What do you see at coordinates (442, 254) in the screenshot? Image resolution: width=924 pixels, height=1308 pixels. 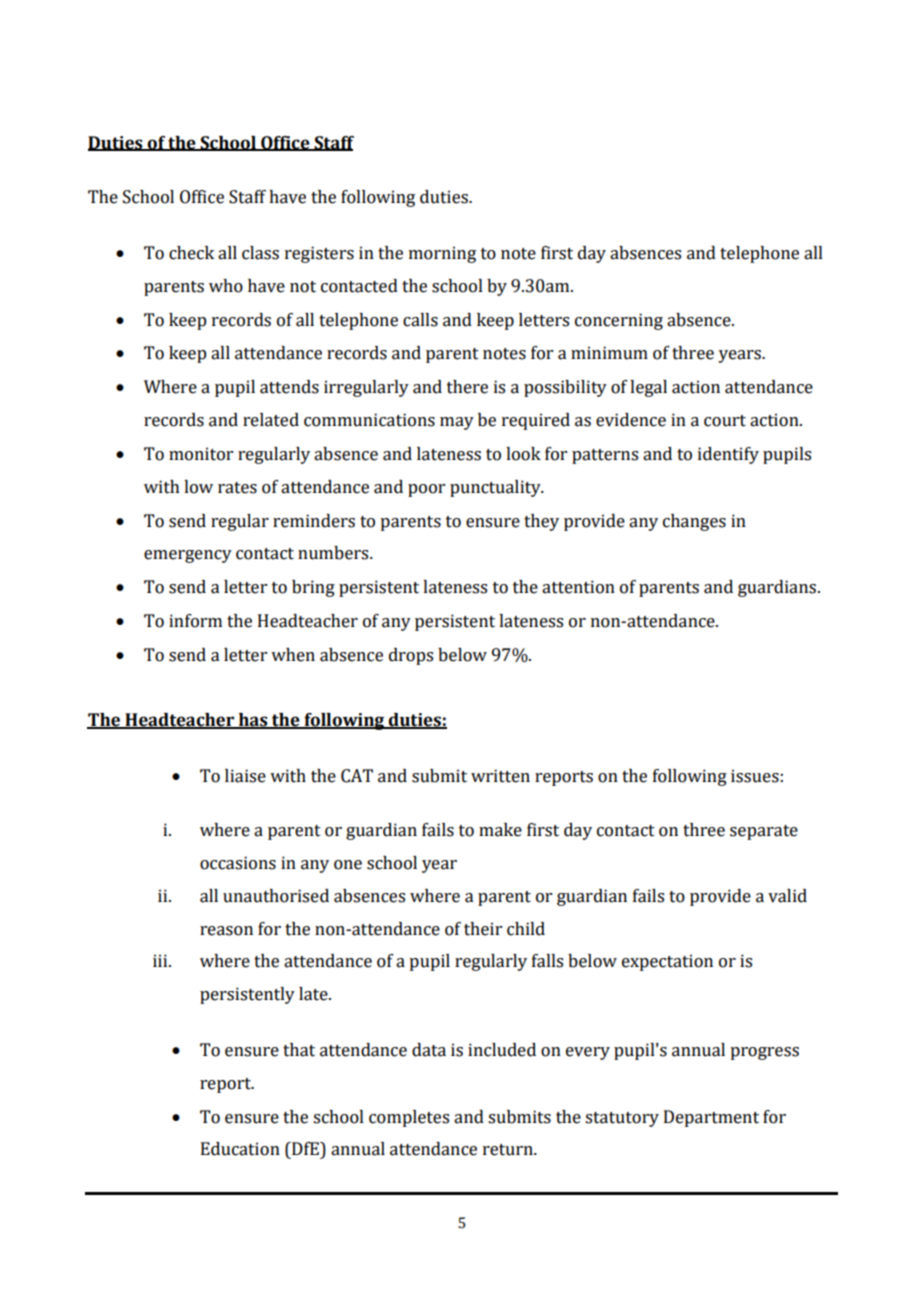 I see `morning` at bounding box center [442, 254].
